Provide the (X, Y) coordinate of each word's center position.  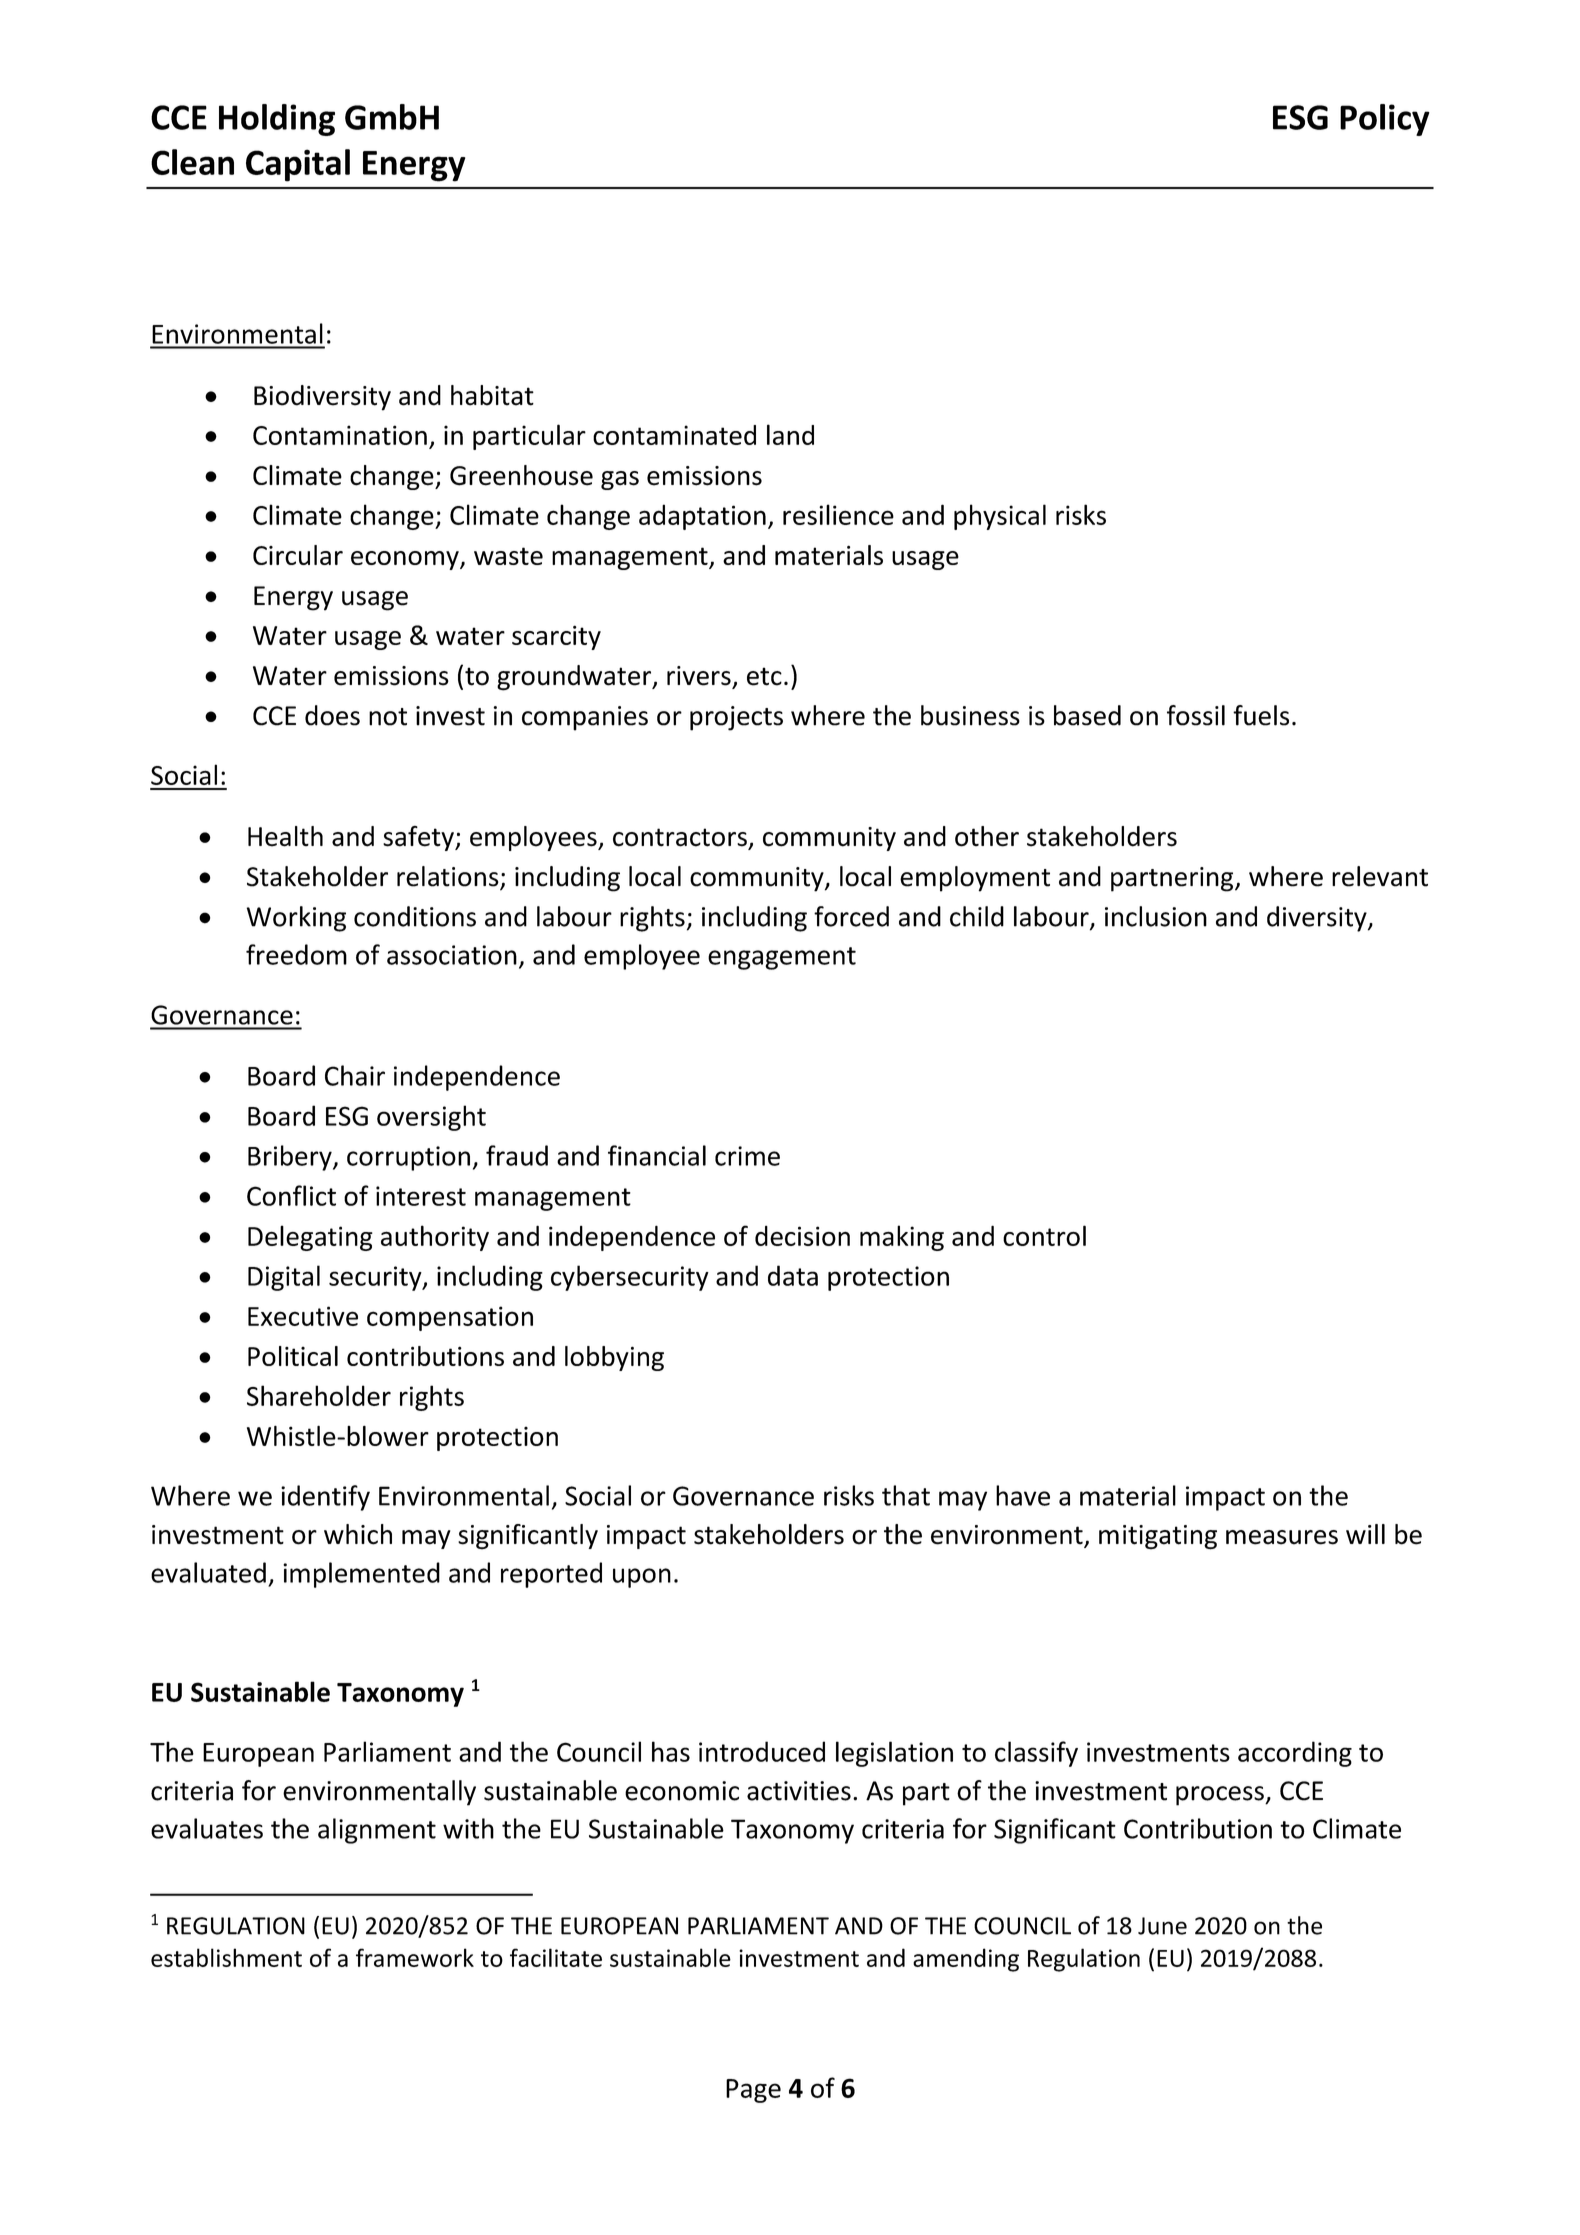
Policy (1385, 120)
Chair (355, 1075)
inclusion (1156, 916)
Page (753, 2091)
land (790, 434)
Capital (298, 165)
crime (747, 1156)
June (1162, 1926)
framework (415, 1957)
